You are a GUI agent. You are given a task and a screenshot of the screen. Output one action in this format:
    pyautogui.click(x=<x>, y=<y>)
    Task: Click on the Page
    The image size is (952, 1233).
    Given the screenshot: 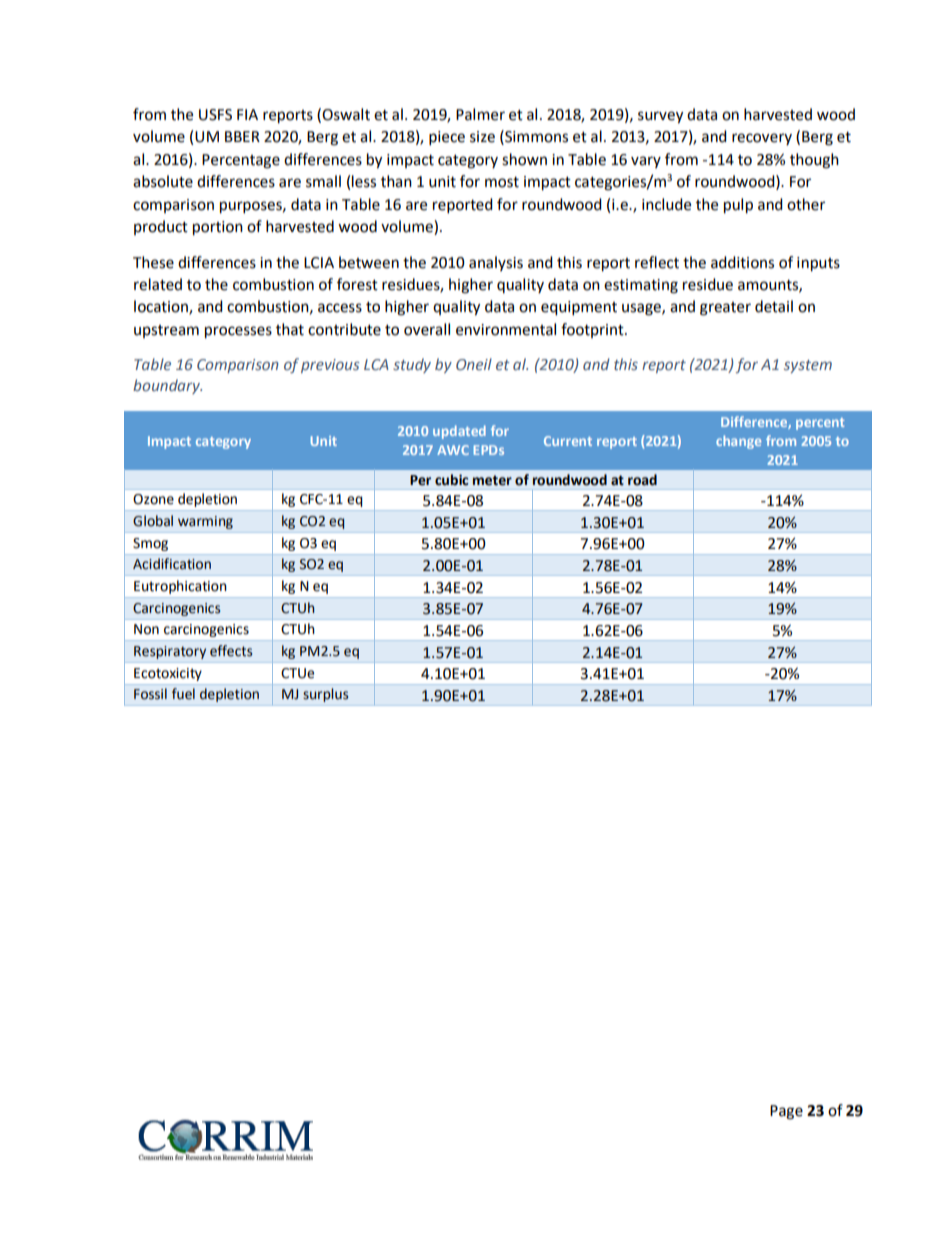 What is the action you would take?
    pyautogui.click(x=786, y=1112)
